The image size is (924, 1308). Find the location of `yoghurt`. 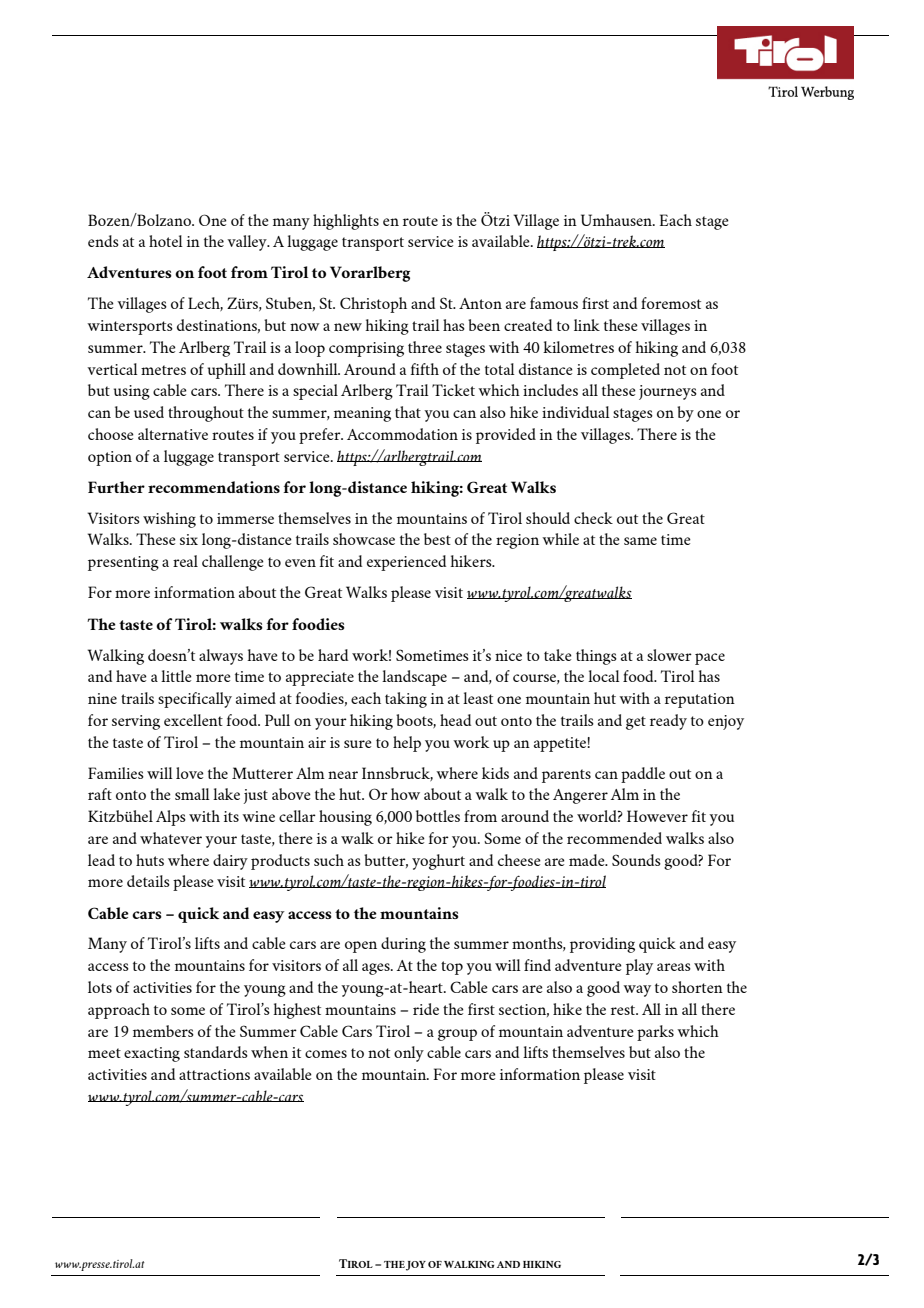

yoghurt is located at coordinates (438, 862).
